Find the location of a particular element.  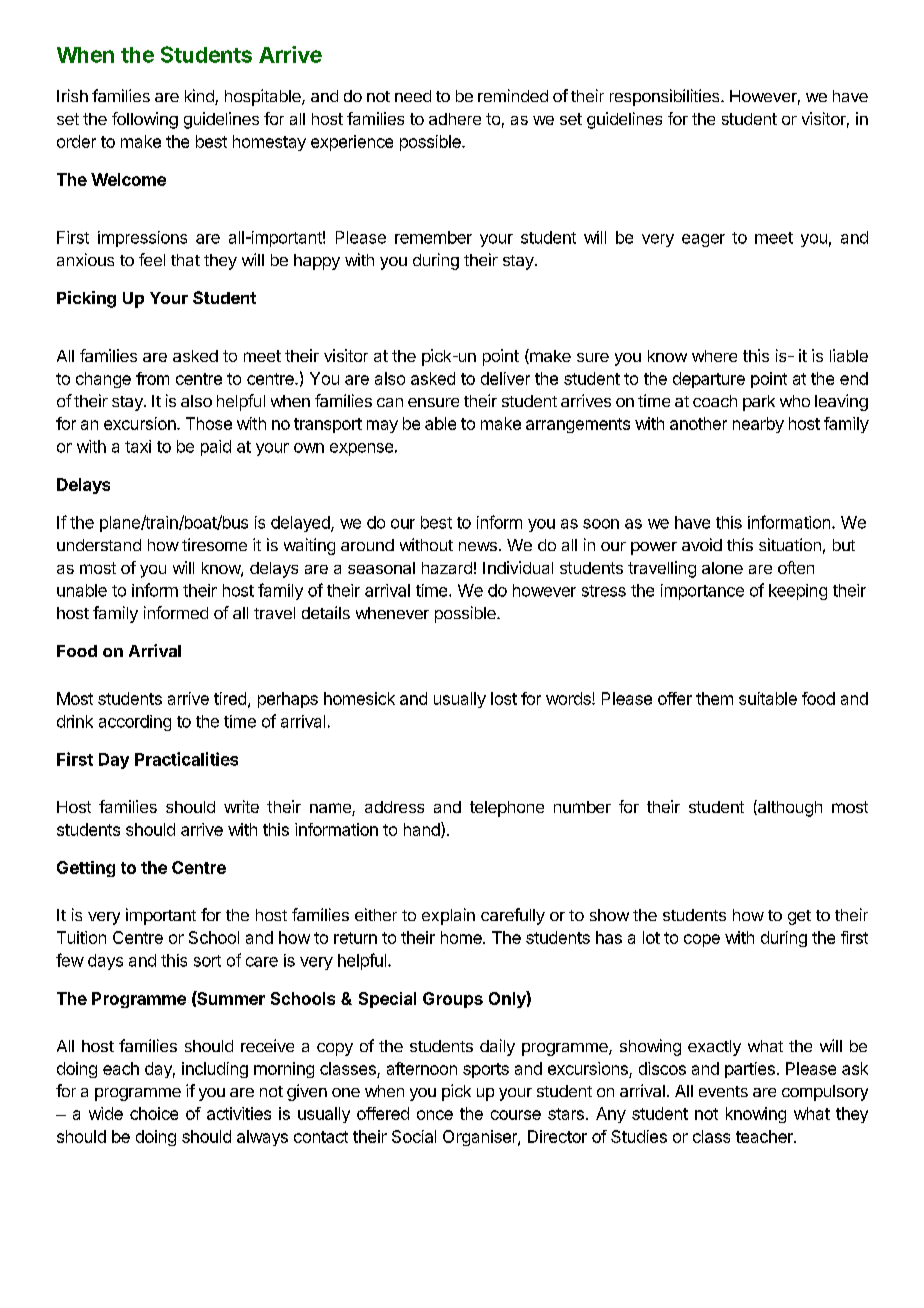

Practicalities is located at coordinates (186, 759).
